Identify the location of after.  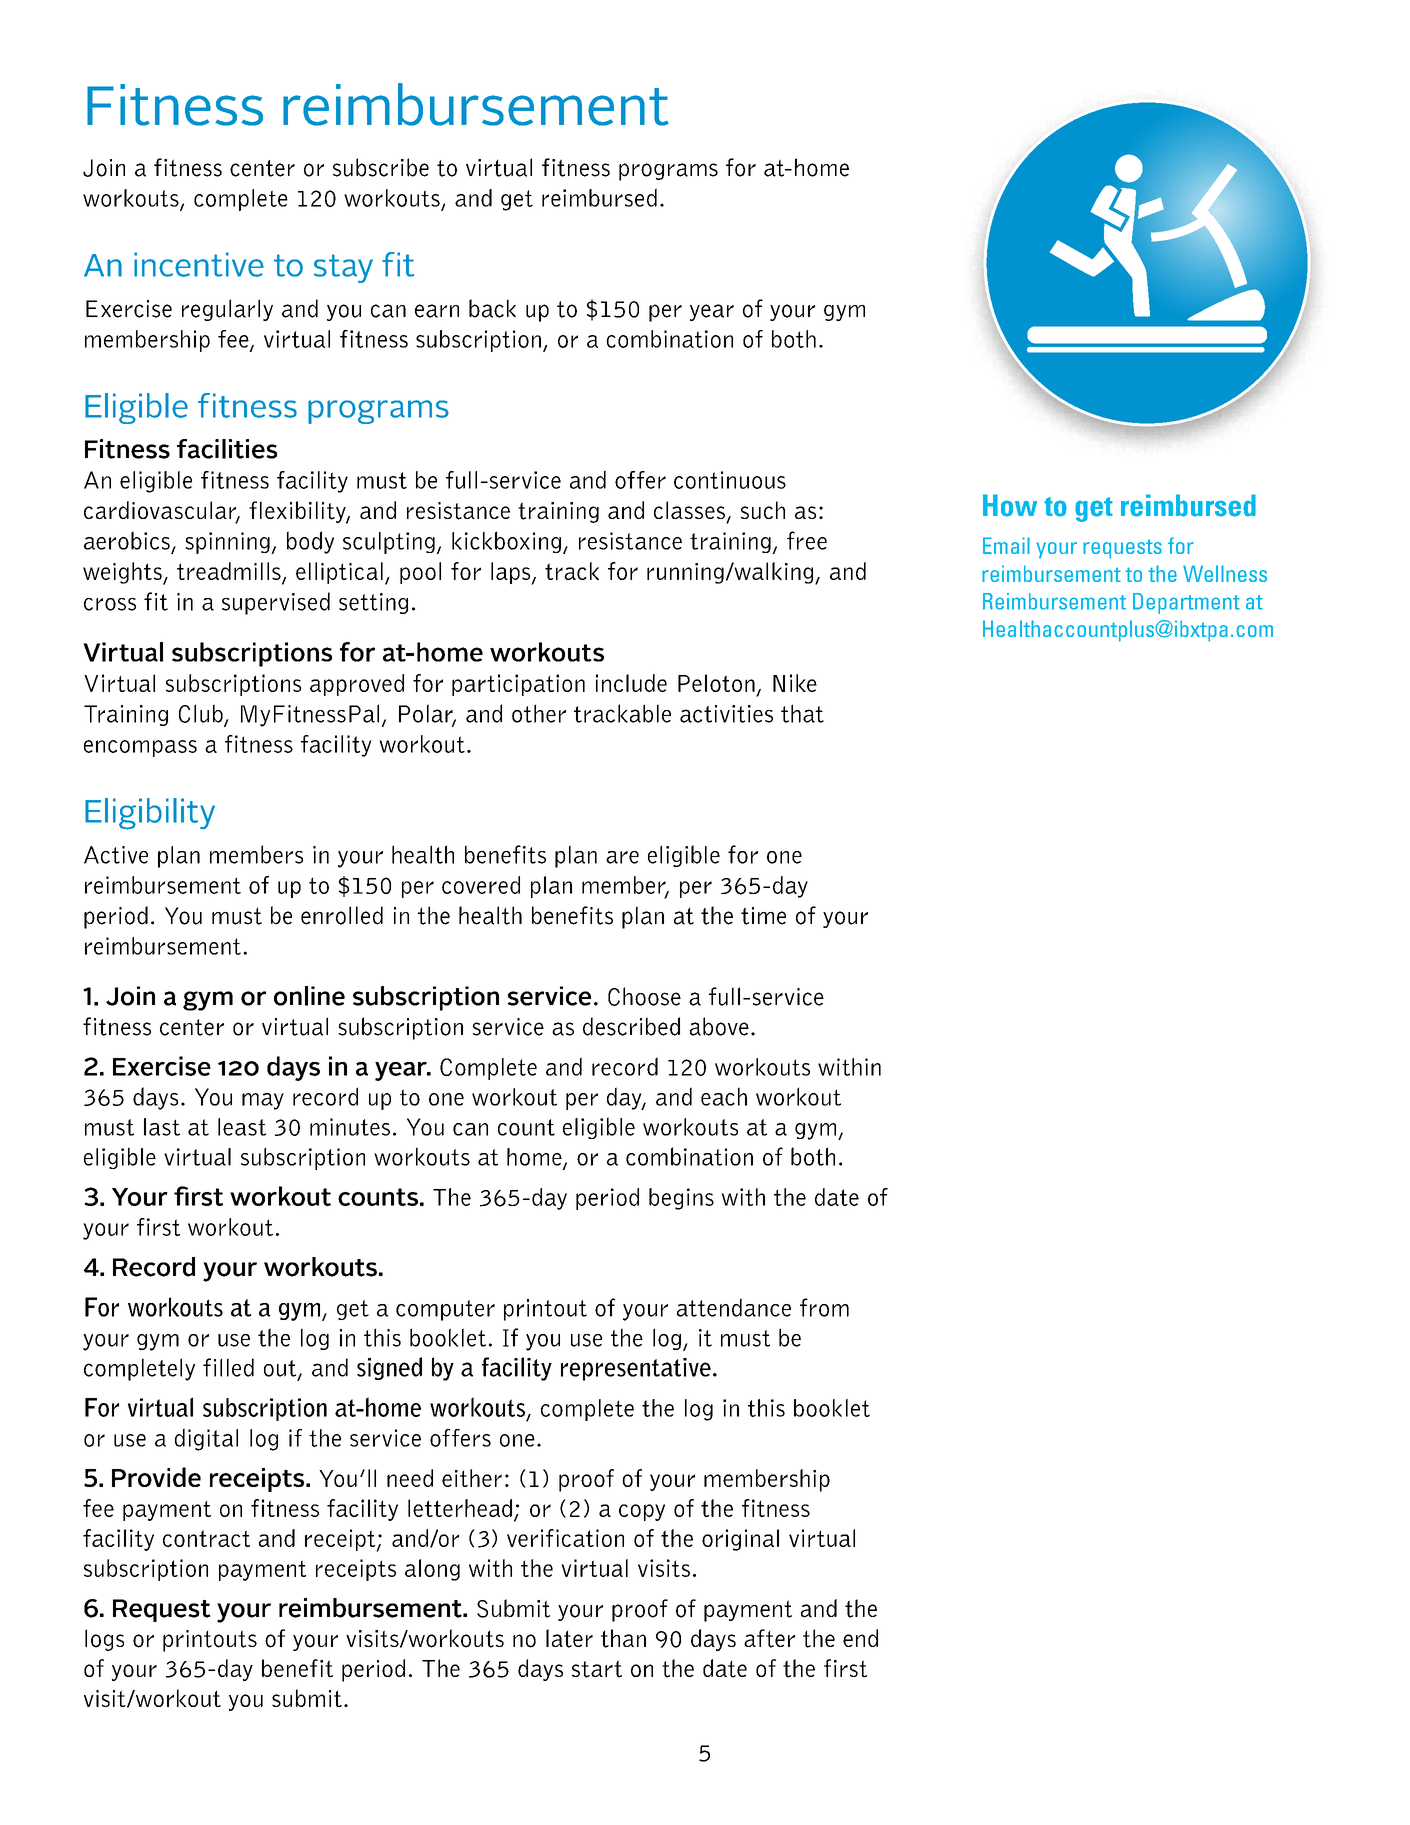
(769, 1638).
